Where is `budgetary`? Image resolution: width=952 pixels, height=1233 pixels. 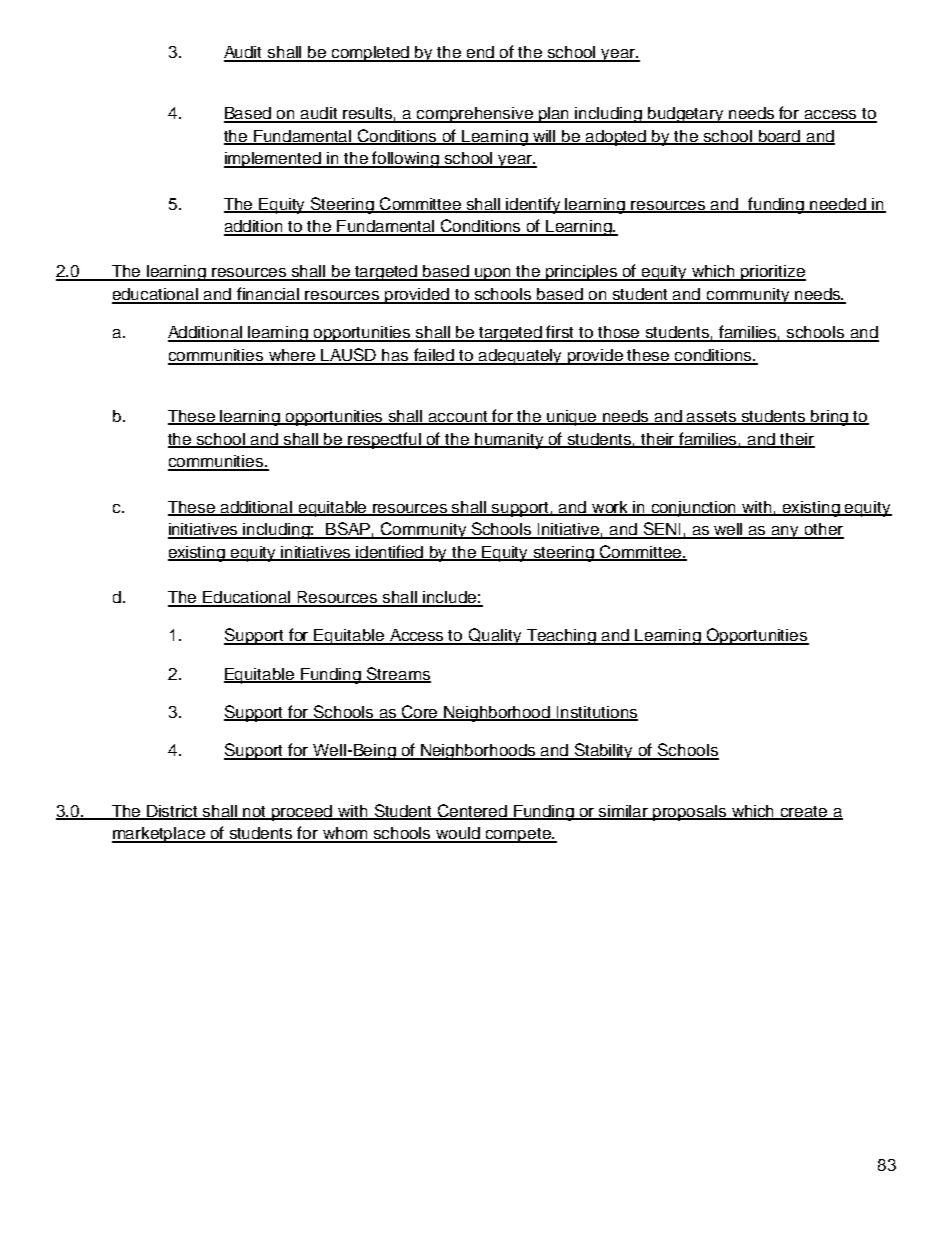 budgetary is located at coordinates (686, 115).
